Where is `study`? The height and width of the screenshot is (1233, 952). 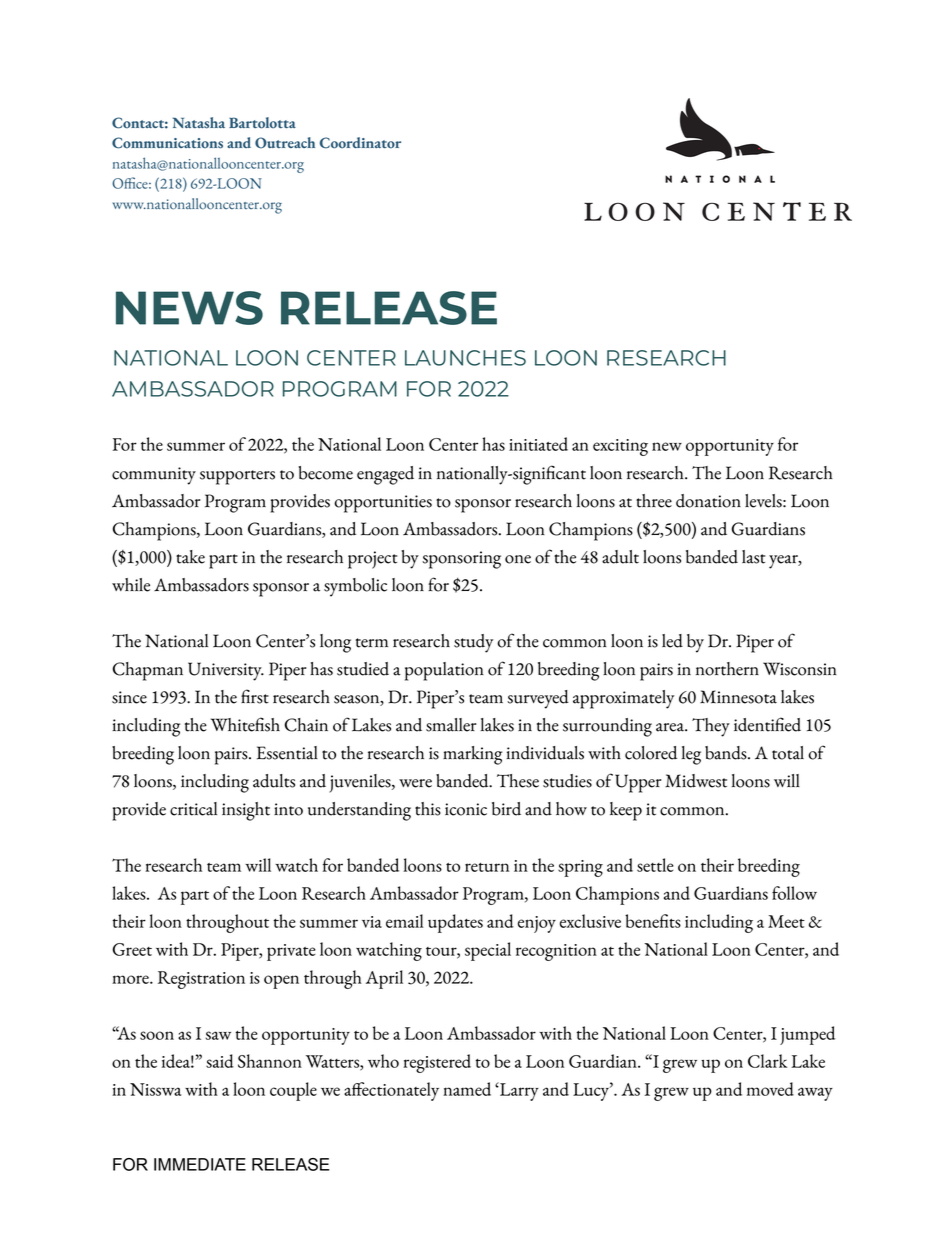
study is located at coordinates (473, 643).
